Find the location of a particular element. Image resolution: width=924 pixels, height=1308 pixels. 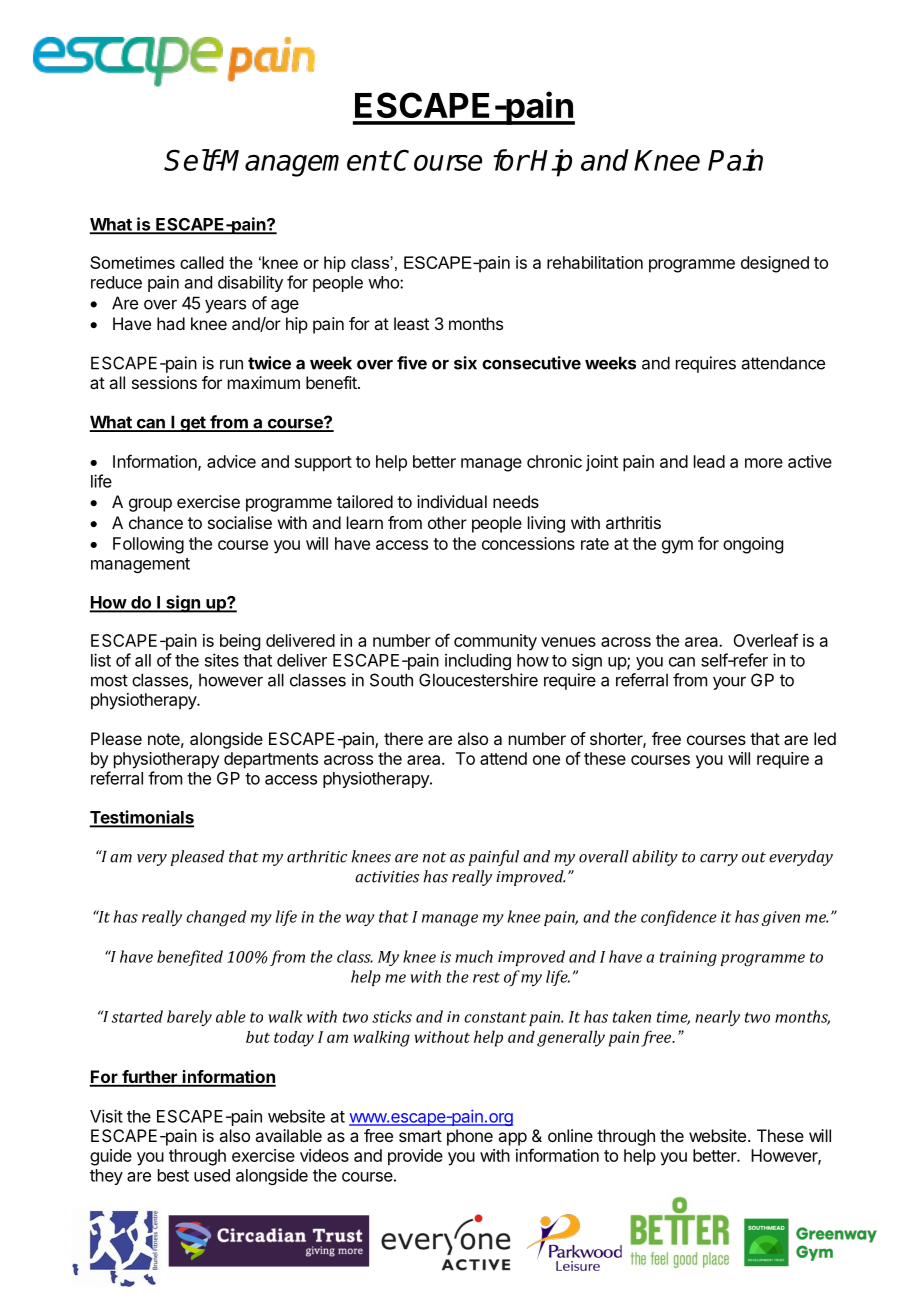

best is located at coordinates (173, 1175).
